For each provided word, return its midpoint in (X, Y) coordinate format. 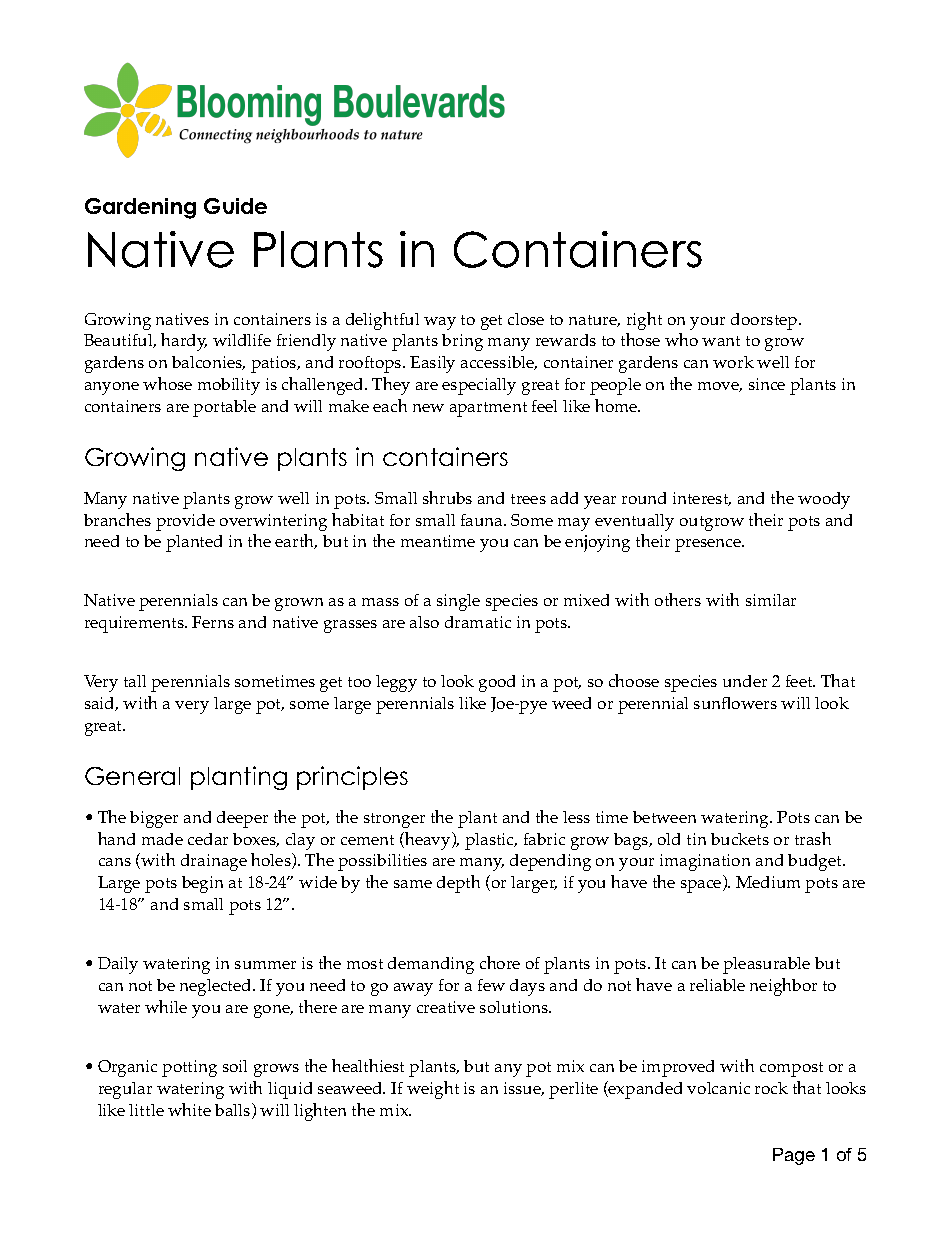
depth (458, 884)
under (745, 681)
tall (135, 681)
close (526, 319)
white (189, 1109)
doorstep (765, 321)
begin (202, 884)
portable (224, 408)
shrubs (447, 497)
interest (702, 499)
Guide (235, 206)
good (497, 683)
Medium (768, 882)
